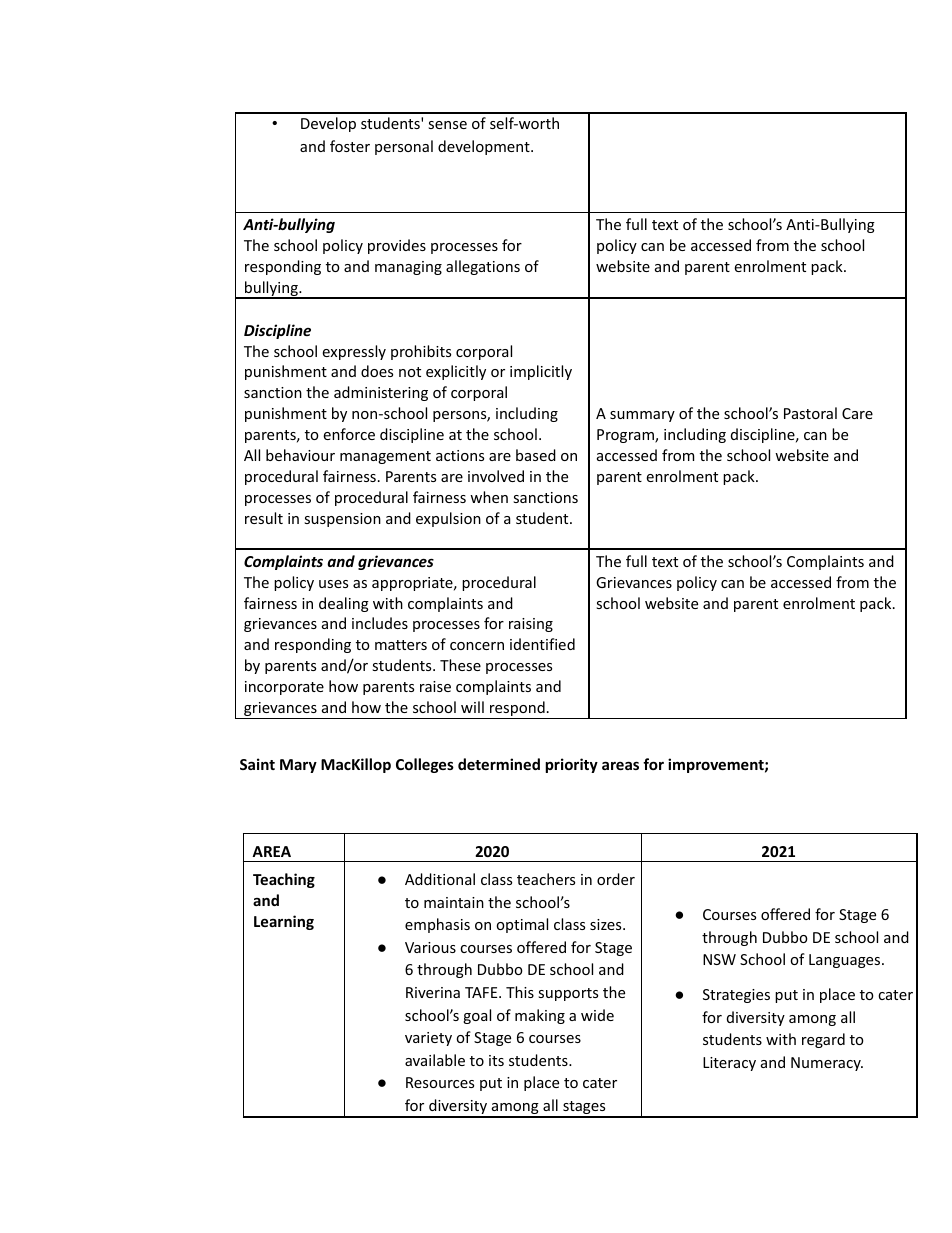 This page has width=952, height=1233. I want to click on Teaching, so click(284, 880).
